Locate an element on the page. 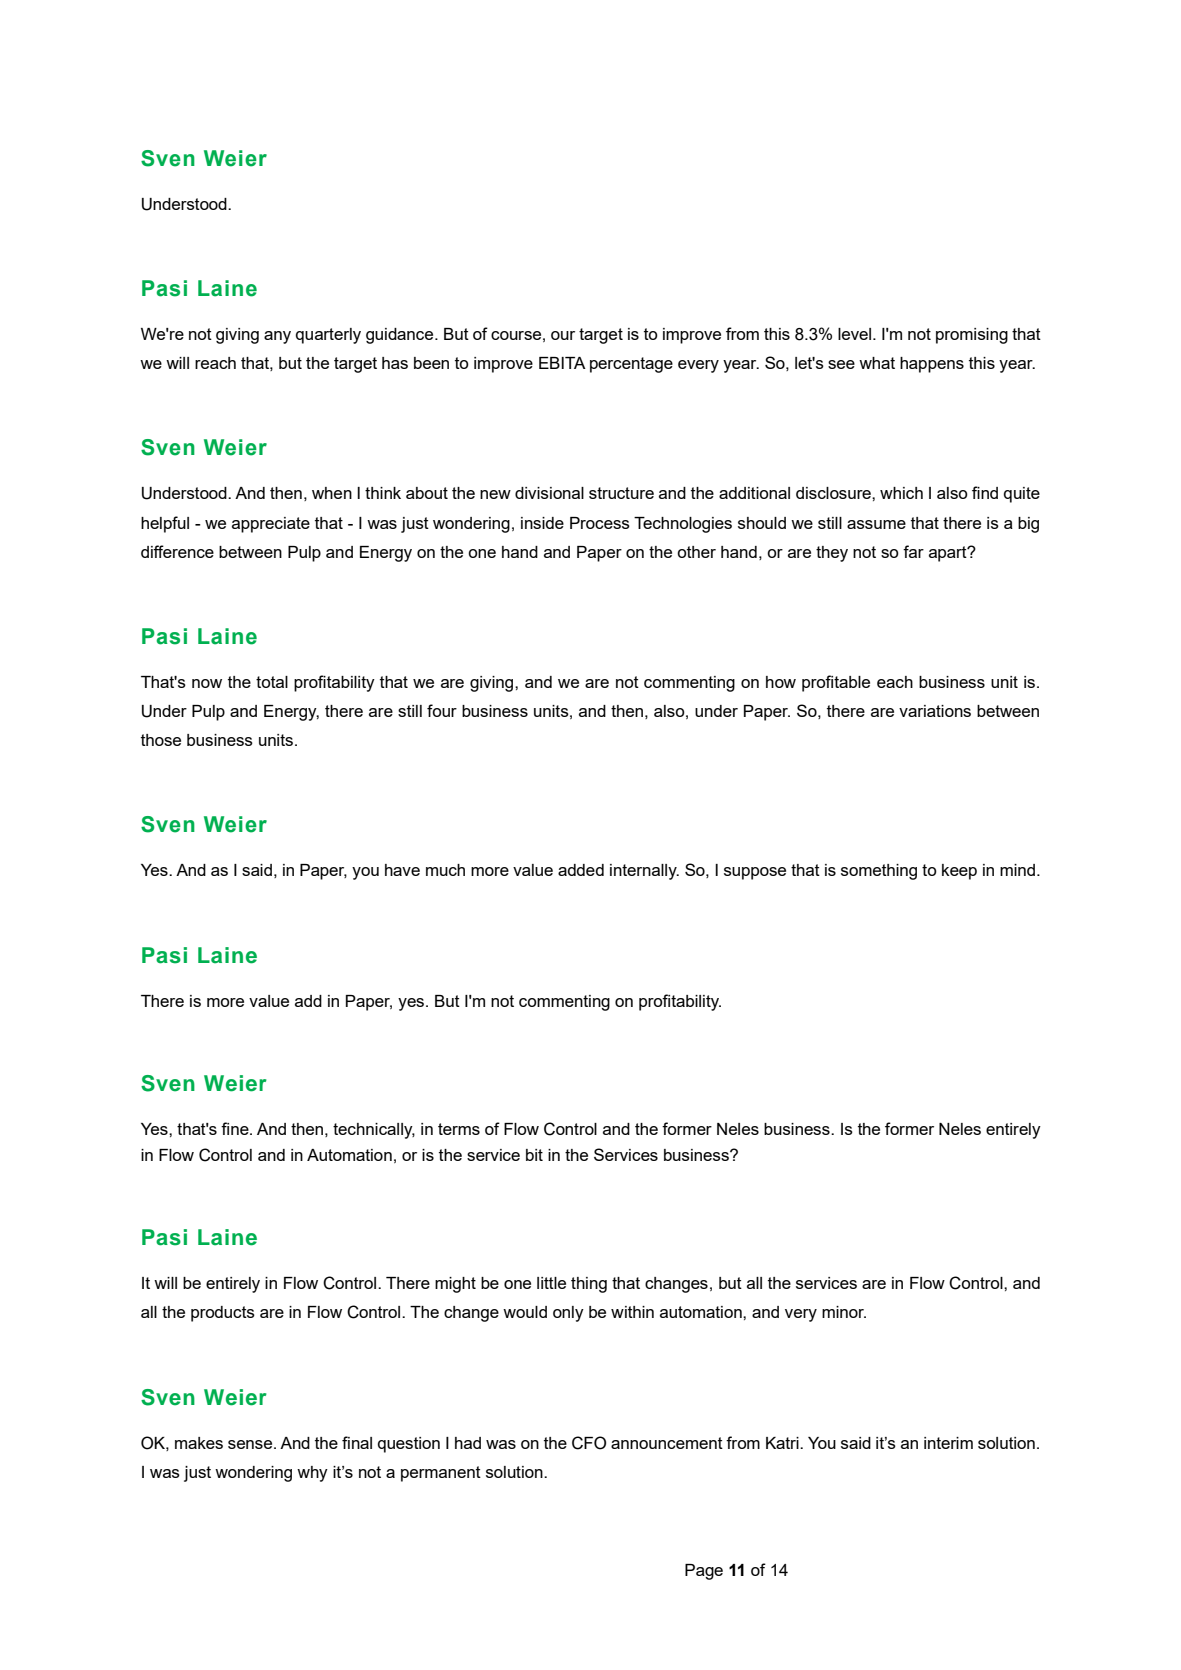 The height and width of the page is (1670, 1181). added is located at coordinates (581, 870).
